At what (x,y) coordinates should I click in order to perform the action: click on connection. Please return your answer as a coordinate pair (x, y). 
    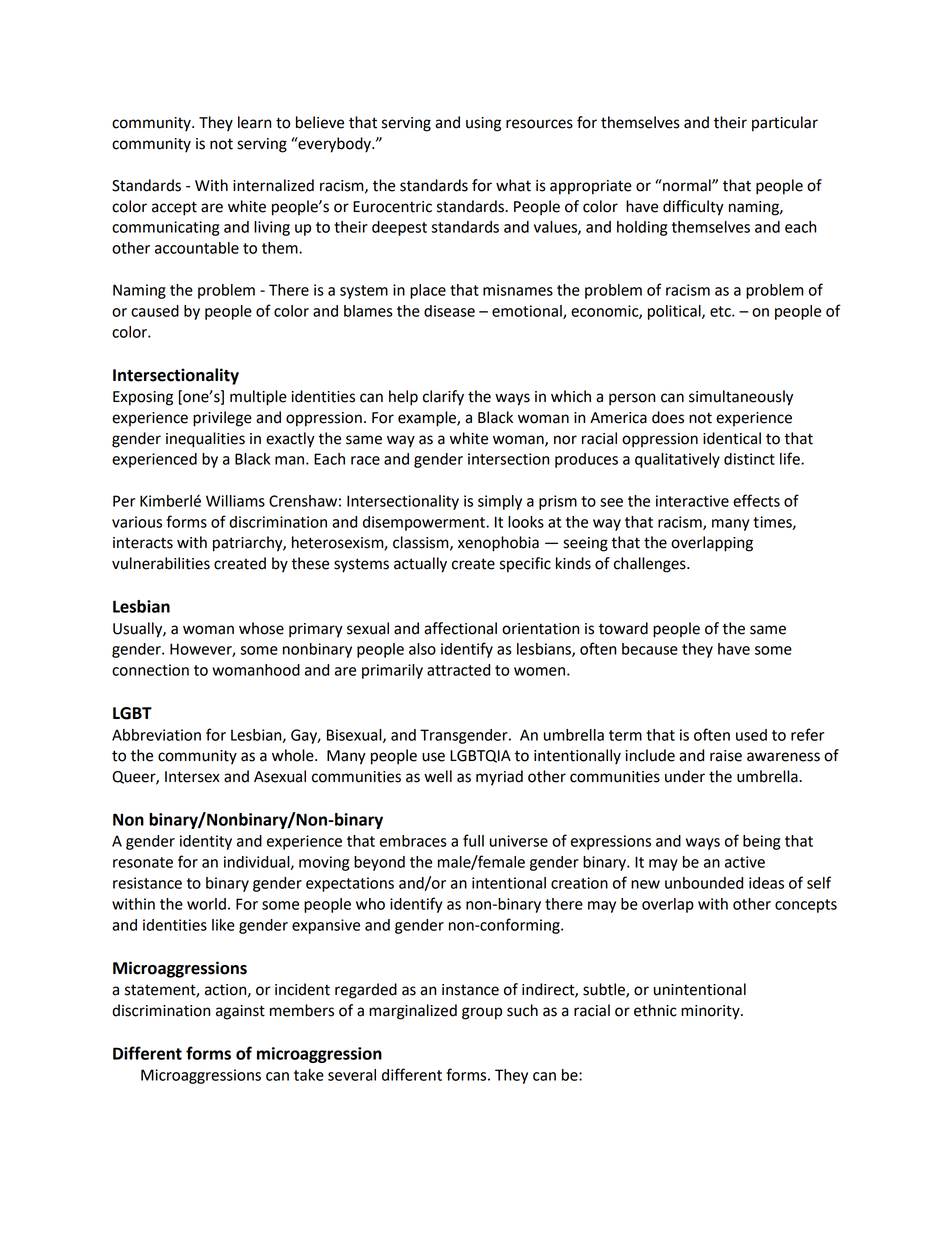
    Looking at the image, I should click on (150, 670).
